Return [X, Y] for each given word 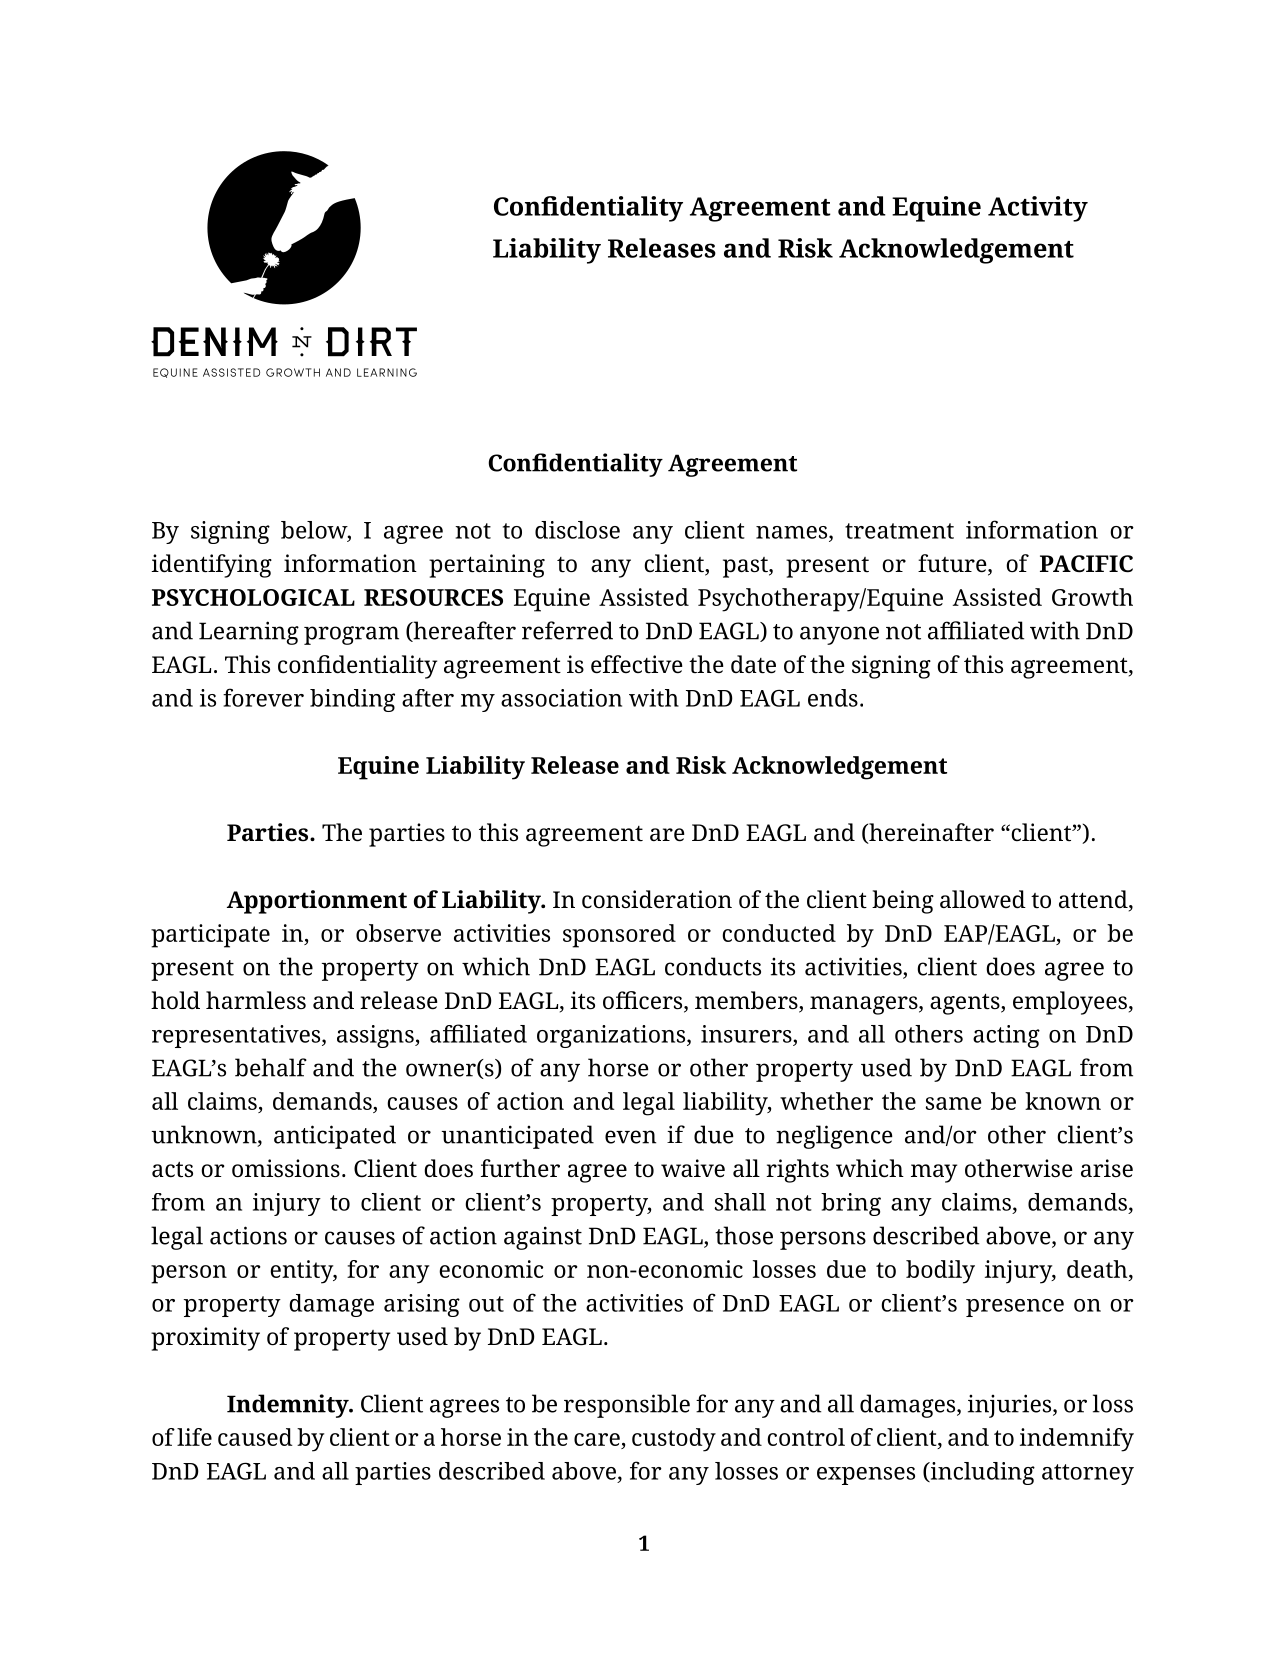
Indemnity [289, 1406]
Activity [1038, 209]
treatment [899, 531]
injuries [1011, 1406]
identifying [211, 566]
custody [674, 1440]
